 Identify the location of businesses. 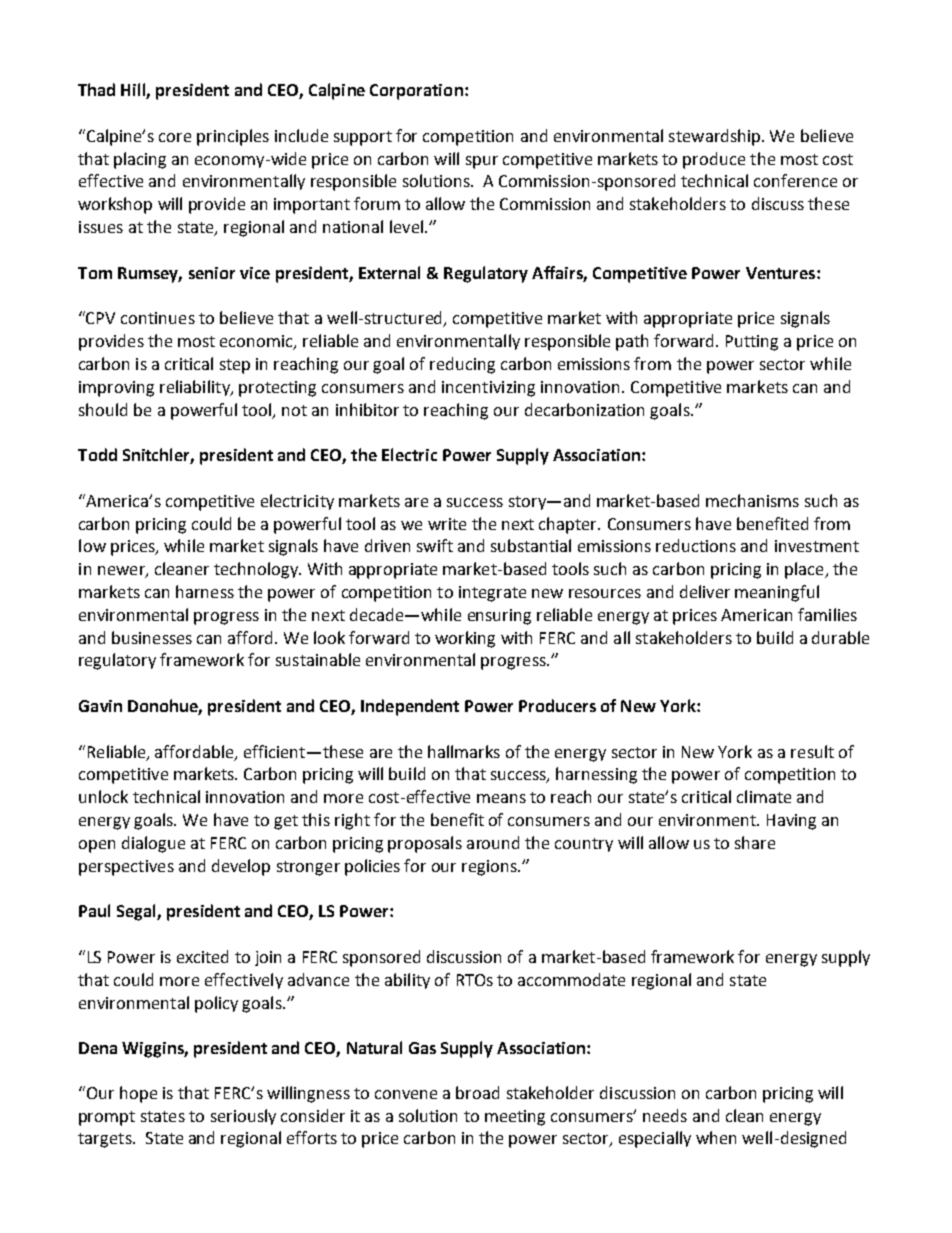
(152, 637).
